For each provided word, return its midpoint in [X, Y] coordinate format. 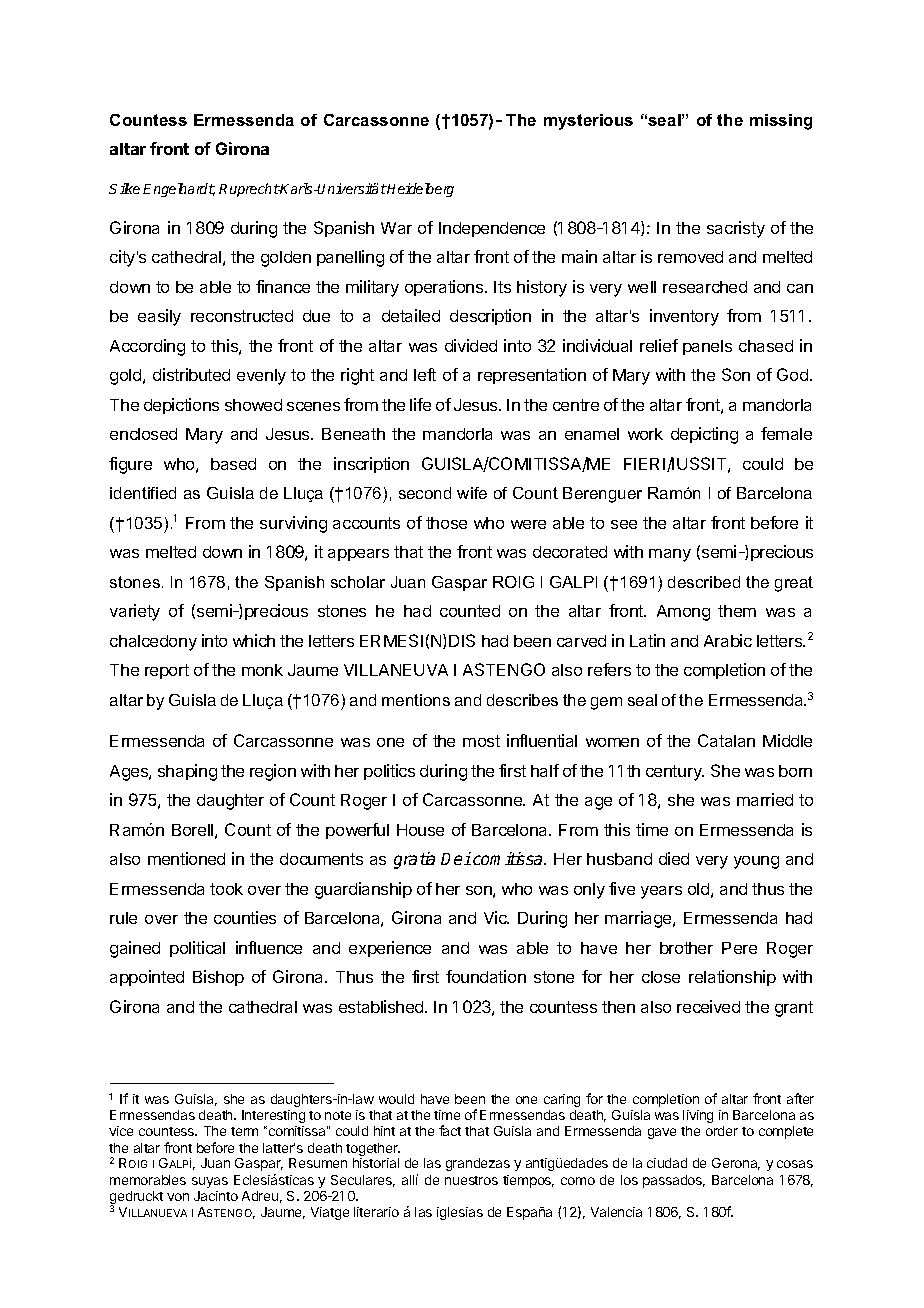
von [178, 1197]
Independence [492, 229]
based [233, 464]
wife [472, 493]
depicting [704, 435]
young [756, 862]
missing [781, 122]
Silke [124, 188]
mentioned [186, 858]
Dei [456, 858]
